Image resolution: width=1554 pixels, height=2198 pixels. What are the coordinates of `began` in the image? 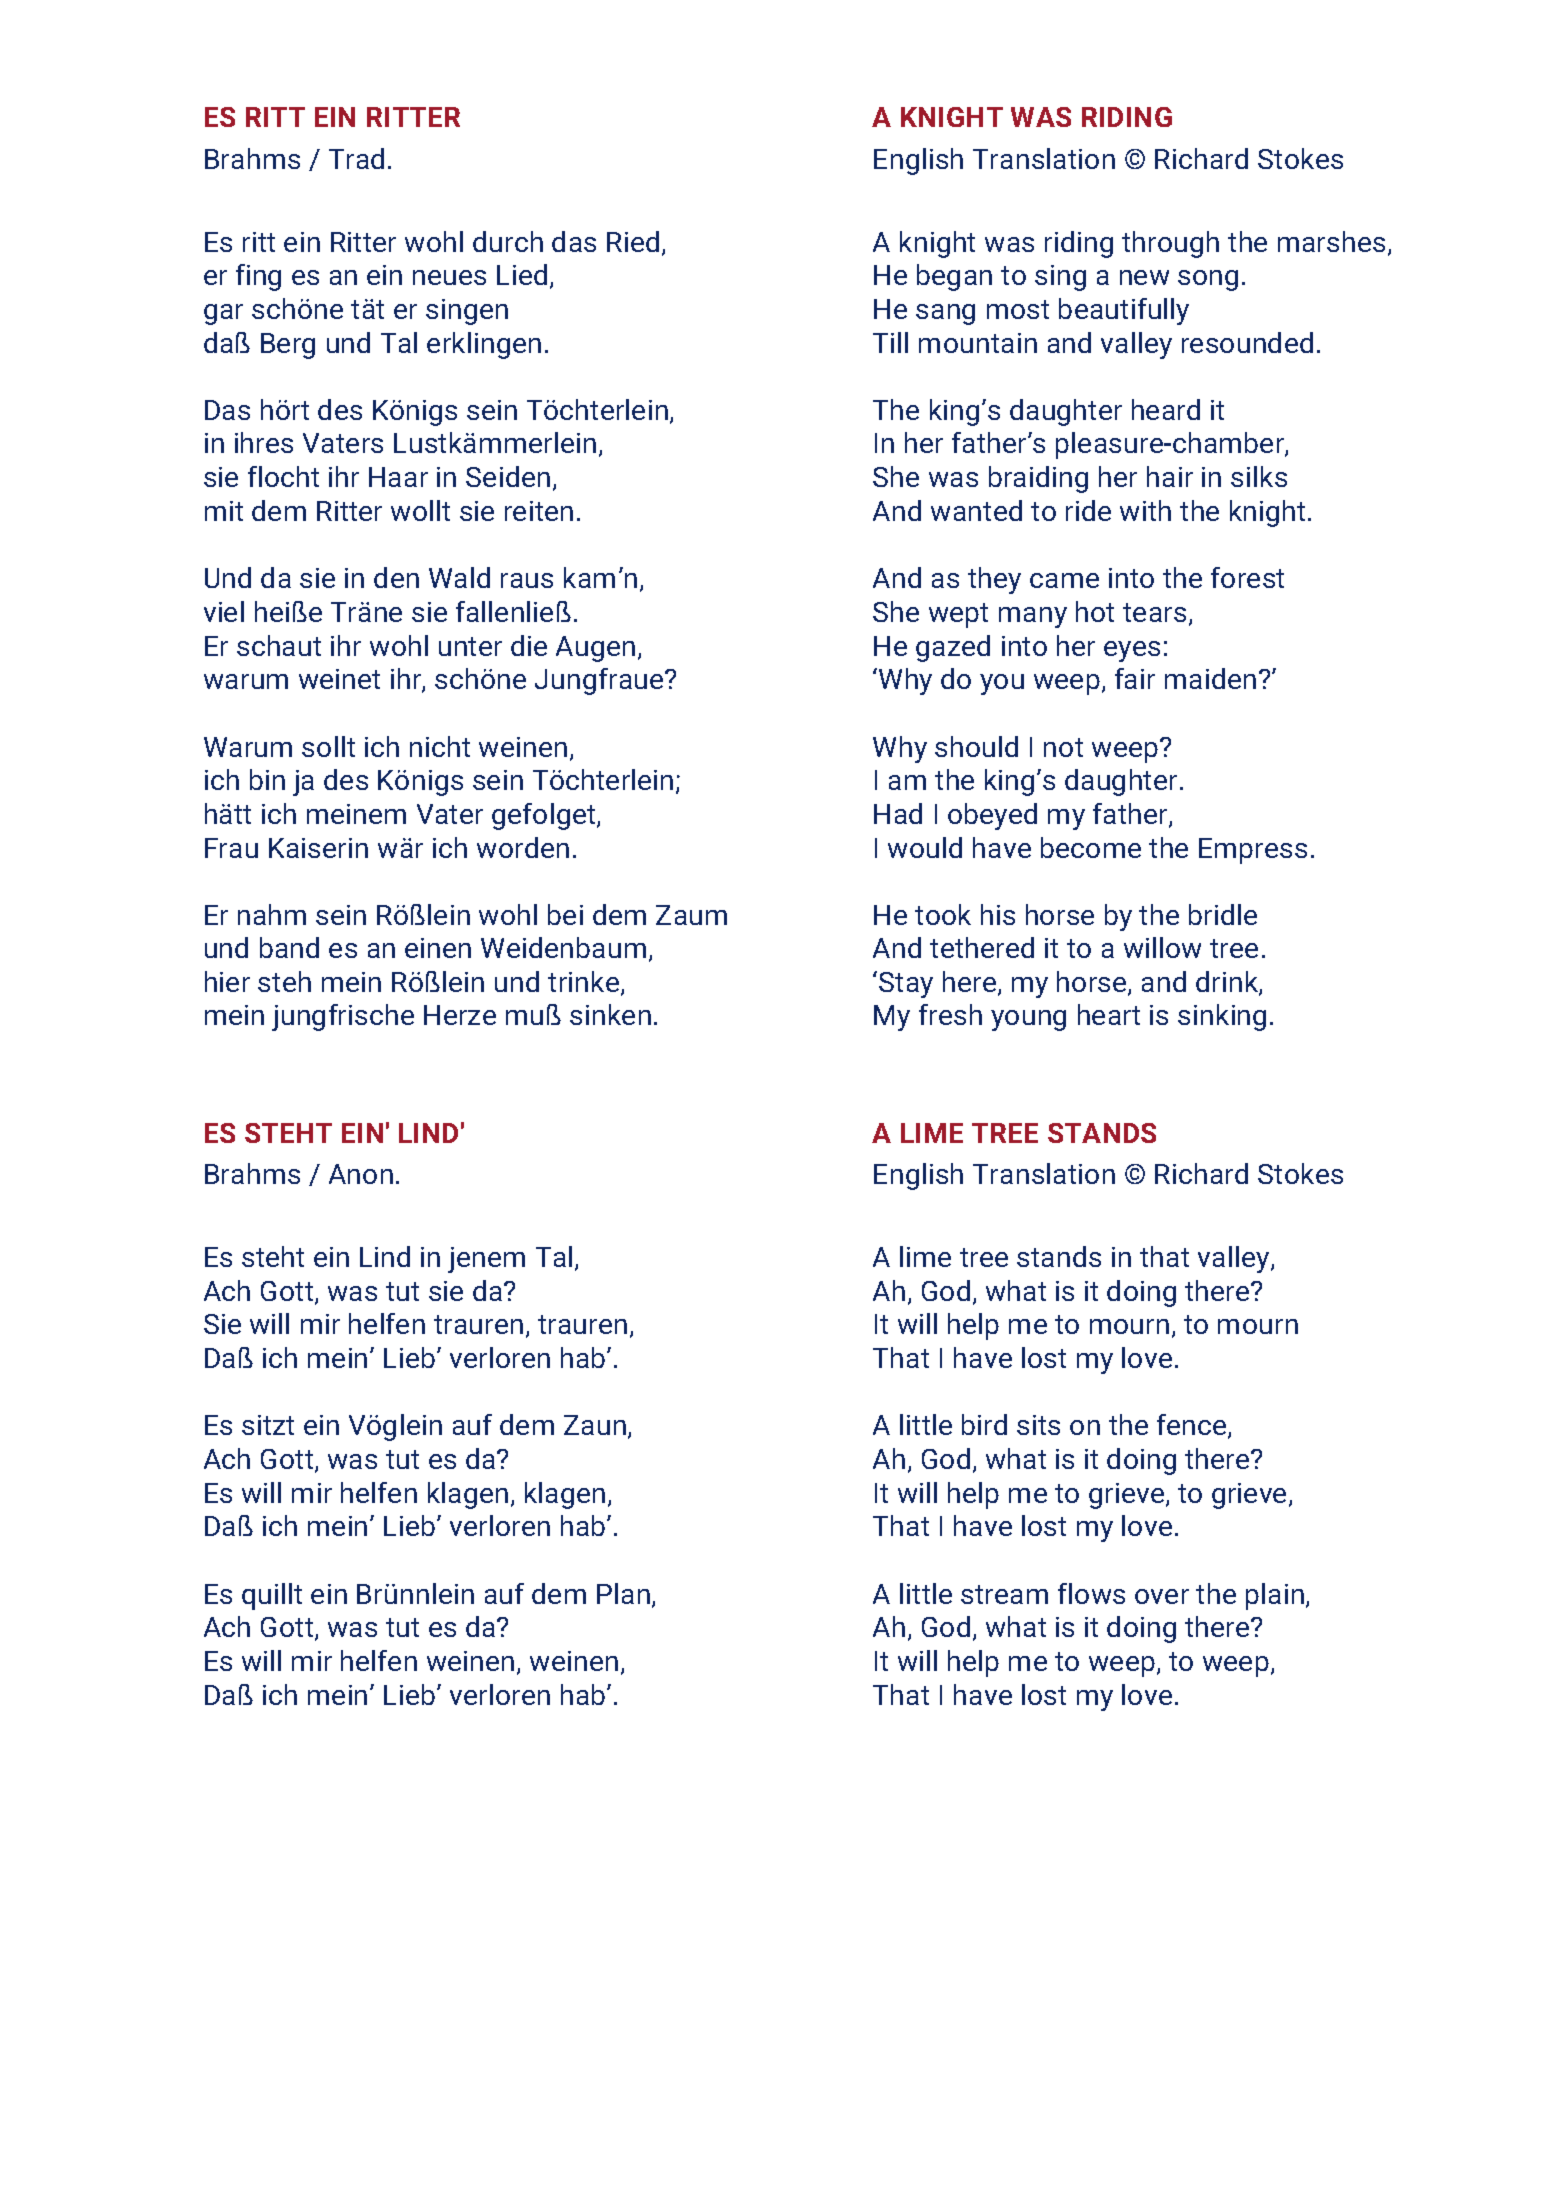 It's located at (954, 277).
